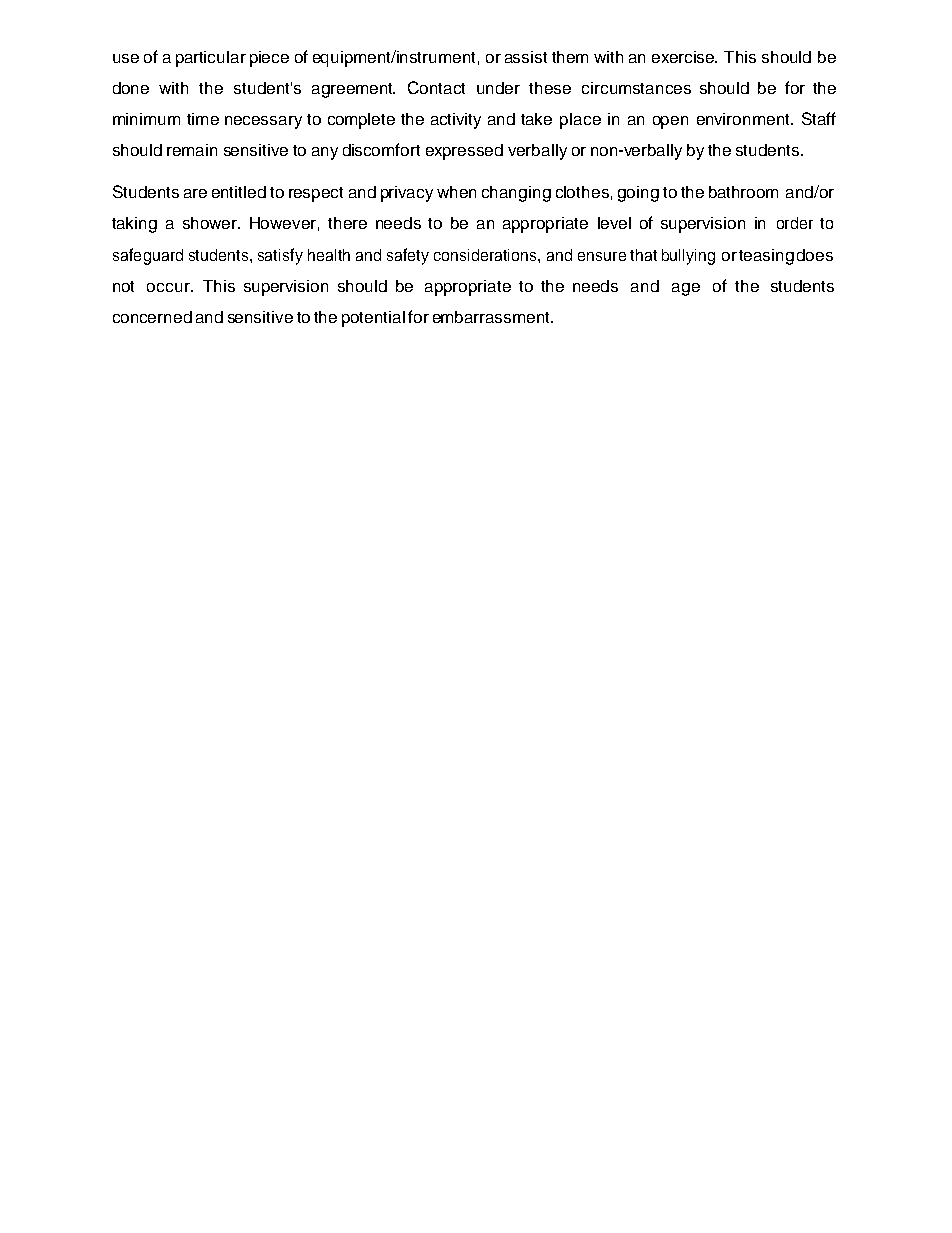 This page has height=1233, width=952. I want to click on particular, so click(211, 59).
